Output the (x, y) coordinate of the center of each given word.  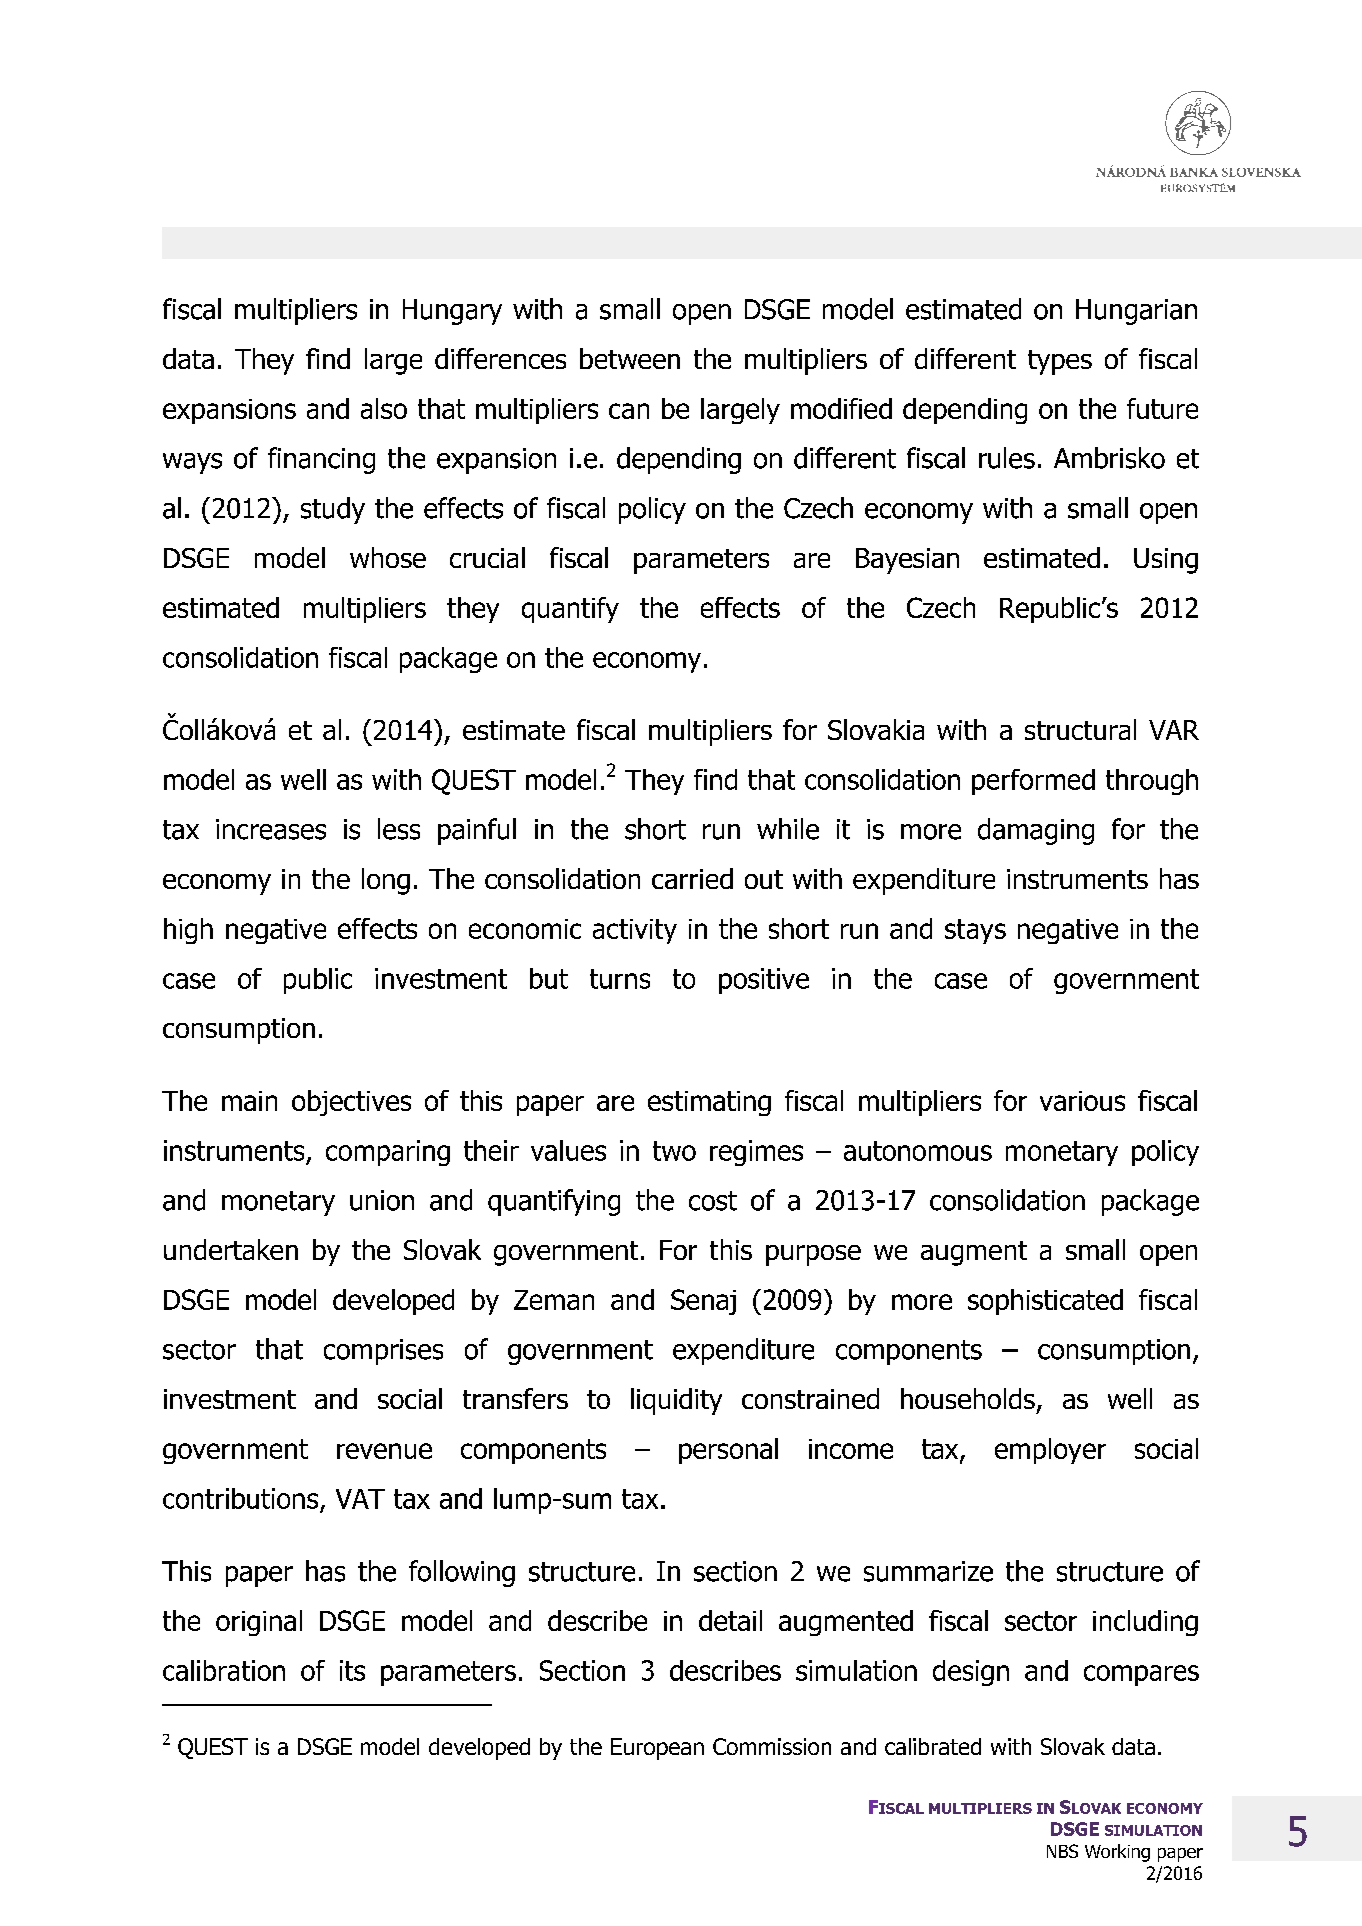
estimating (709, 1103)
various (1082, 1101)
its (352, 1670)
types (1060, 362)
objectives (351, 1103)
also (384, 408)
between (630, 358)
